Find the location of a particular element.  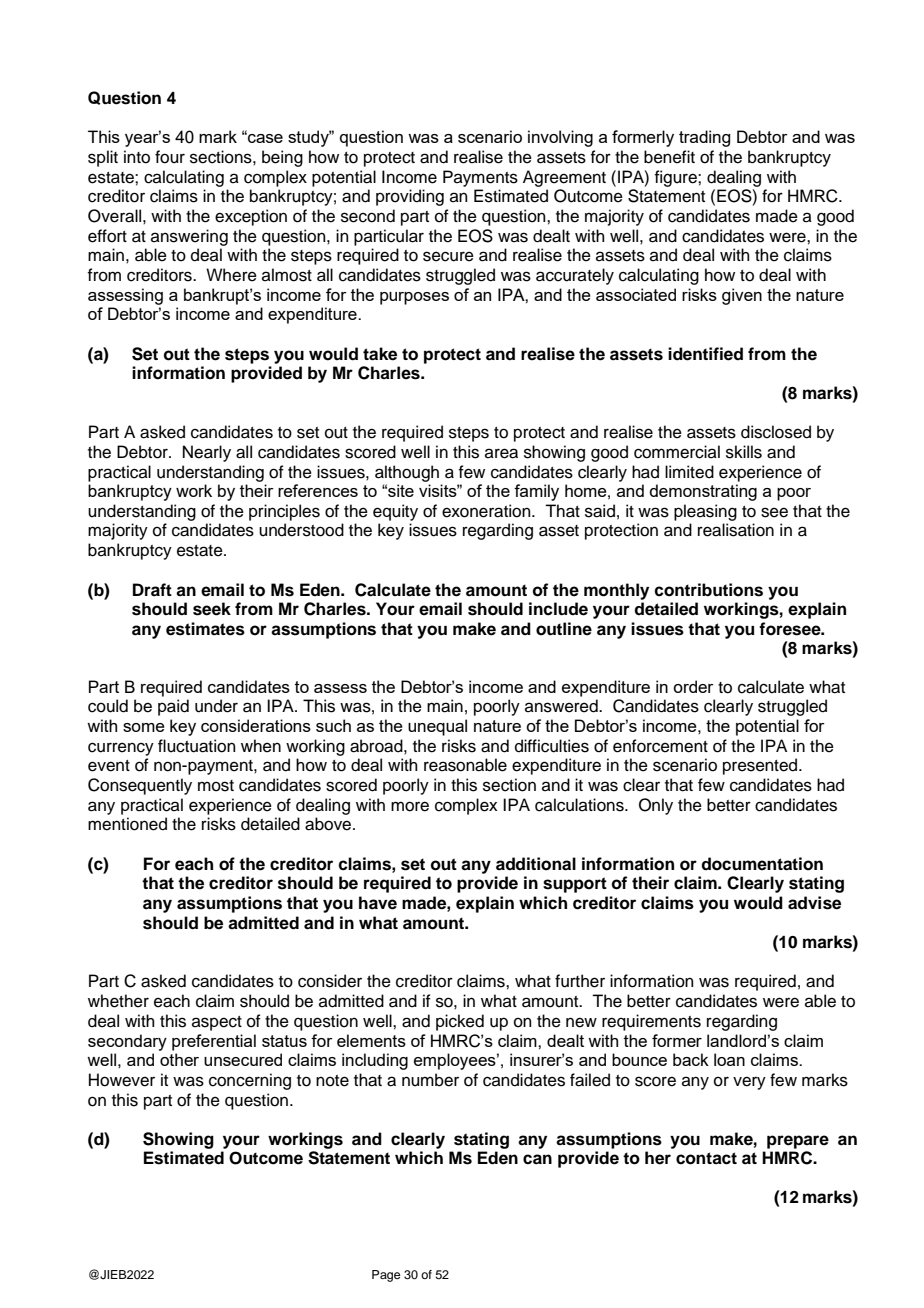

four is located at coordinates (170, 157).
